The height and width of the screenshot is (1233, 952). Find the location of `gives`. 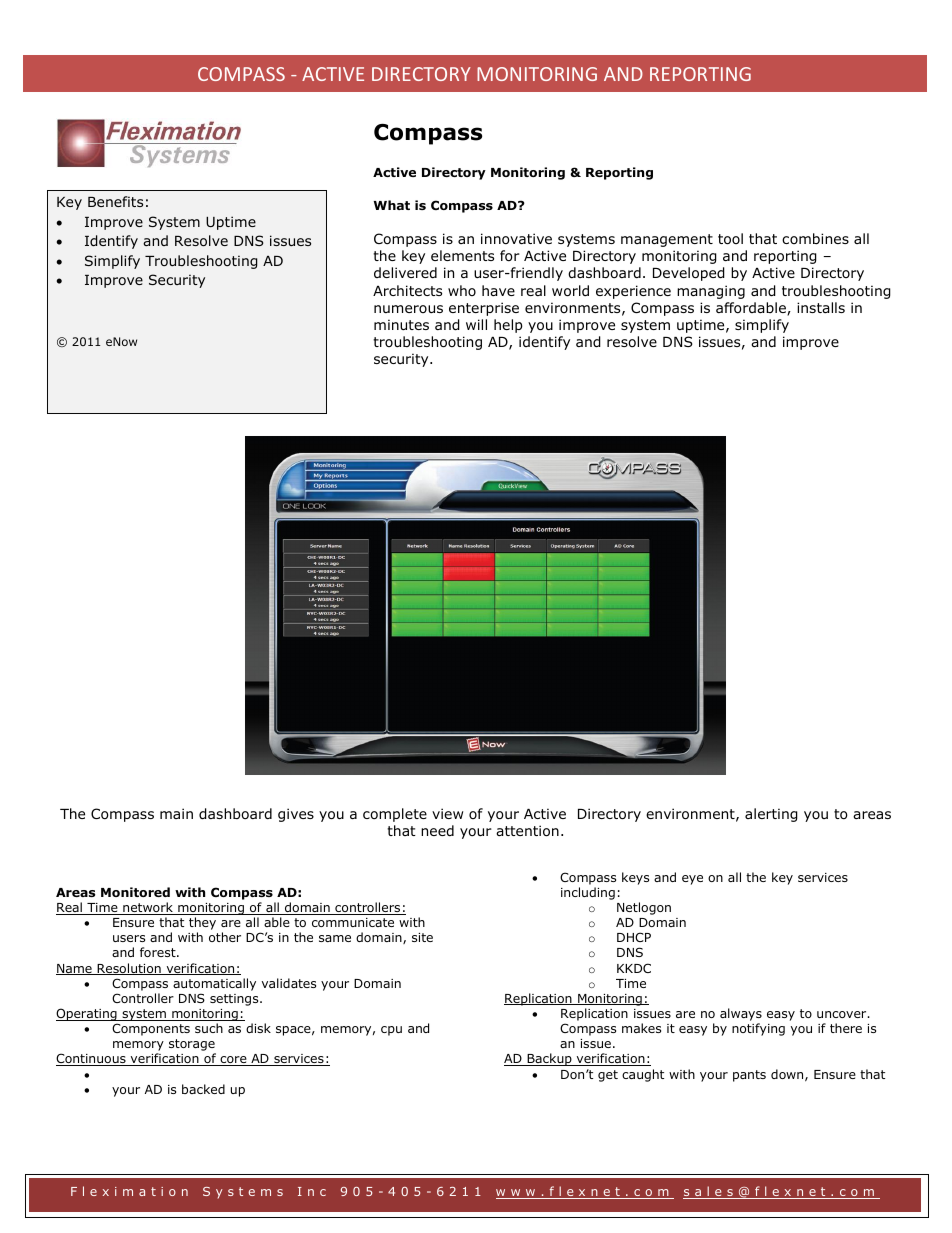

gives is located at coordinates (296, 815).
